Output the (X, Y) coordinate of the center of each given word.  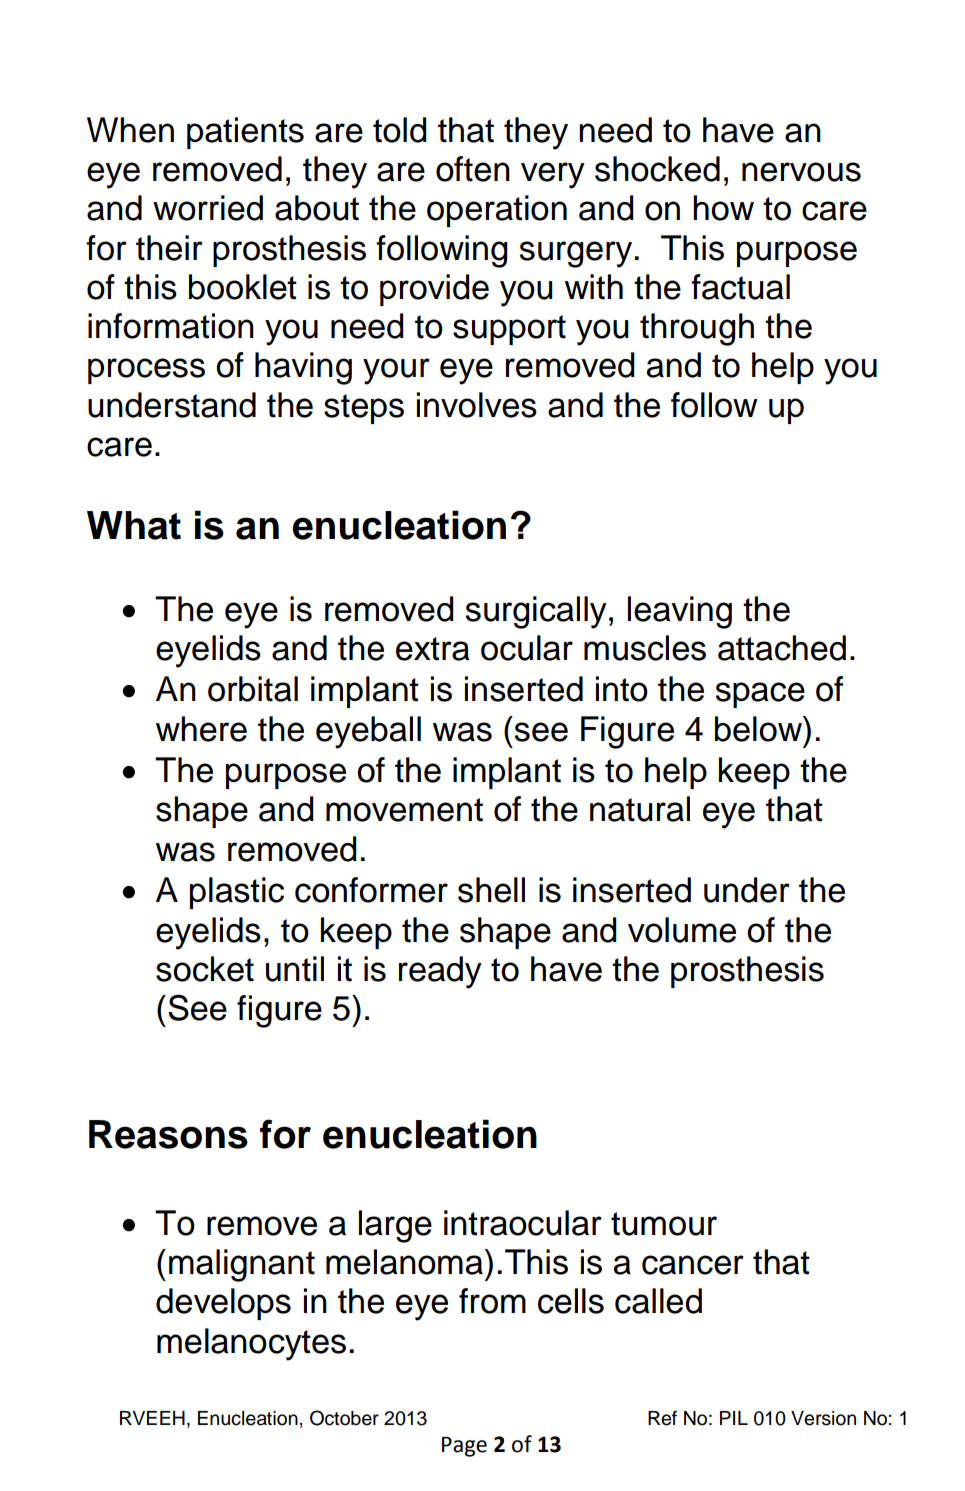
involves (477, 405)
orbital (253, 689)
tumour (664, 1224)
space (760, 695)
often (473, 169)
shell (491, 890)
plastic (237, 893)
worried (208, 208)
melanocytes (251, 1344)
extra (433, 649)
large (395, 1226)
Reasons (168, 1134)
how (723, 208)
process (146, 371)
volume (682, 930)
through (697, 329)
